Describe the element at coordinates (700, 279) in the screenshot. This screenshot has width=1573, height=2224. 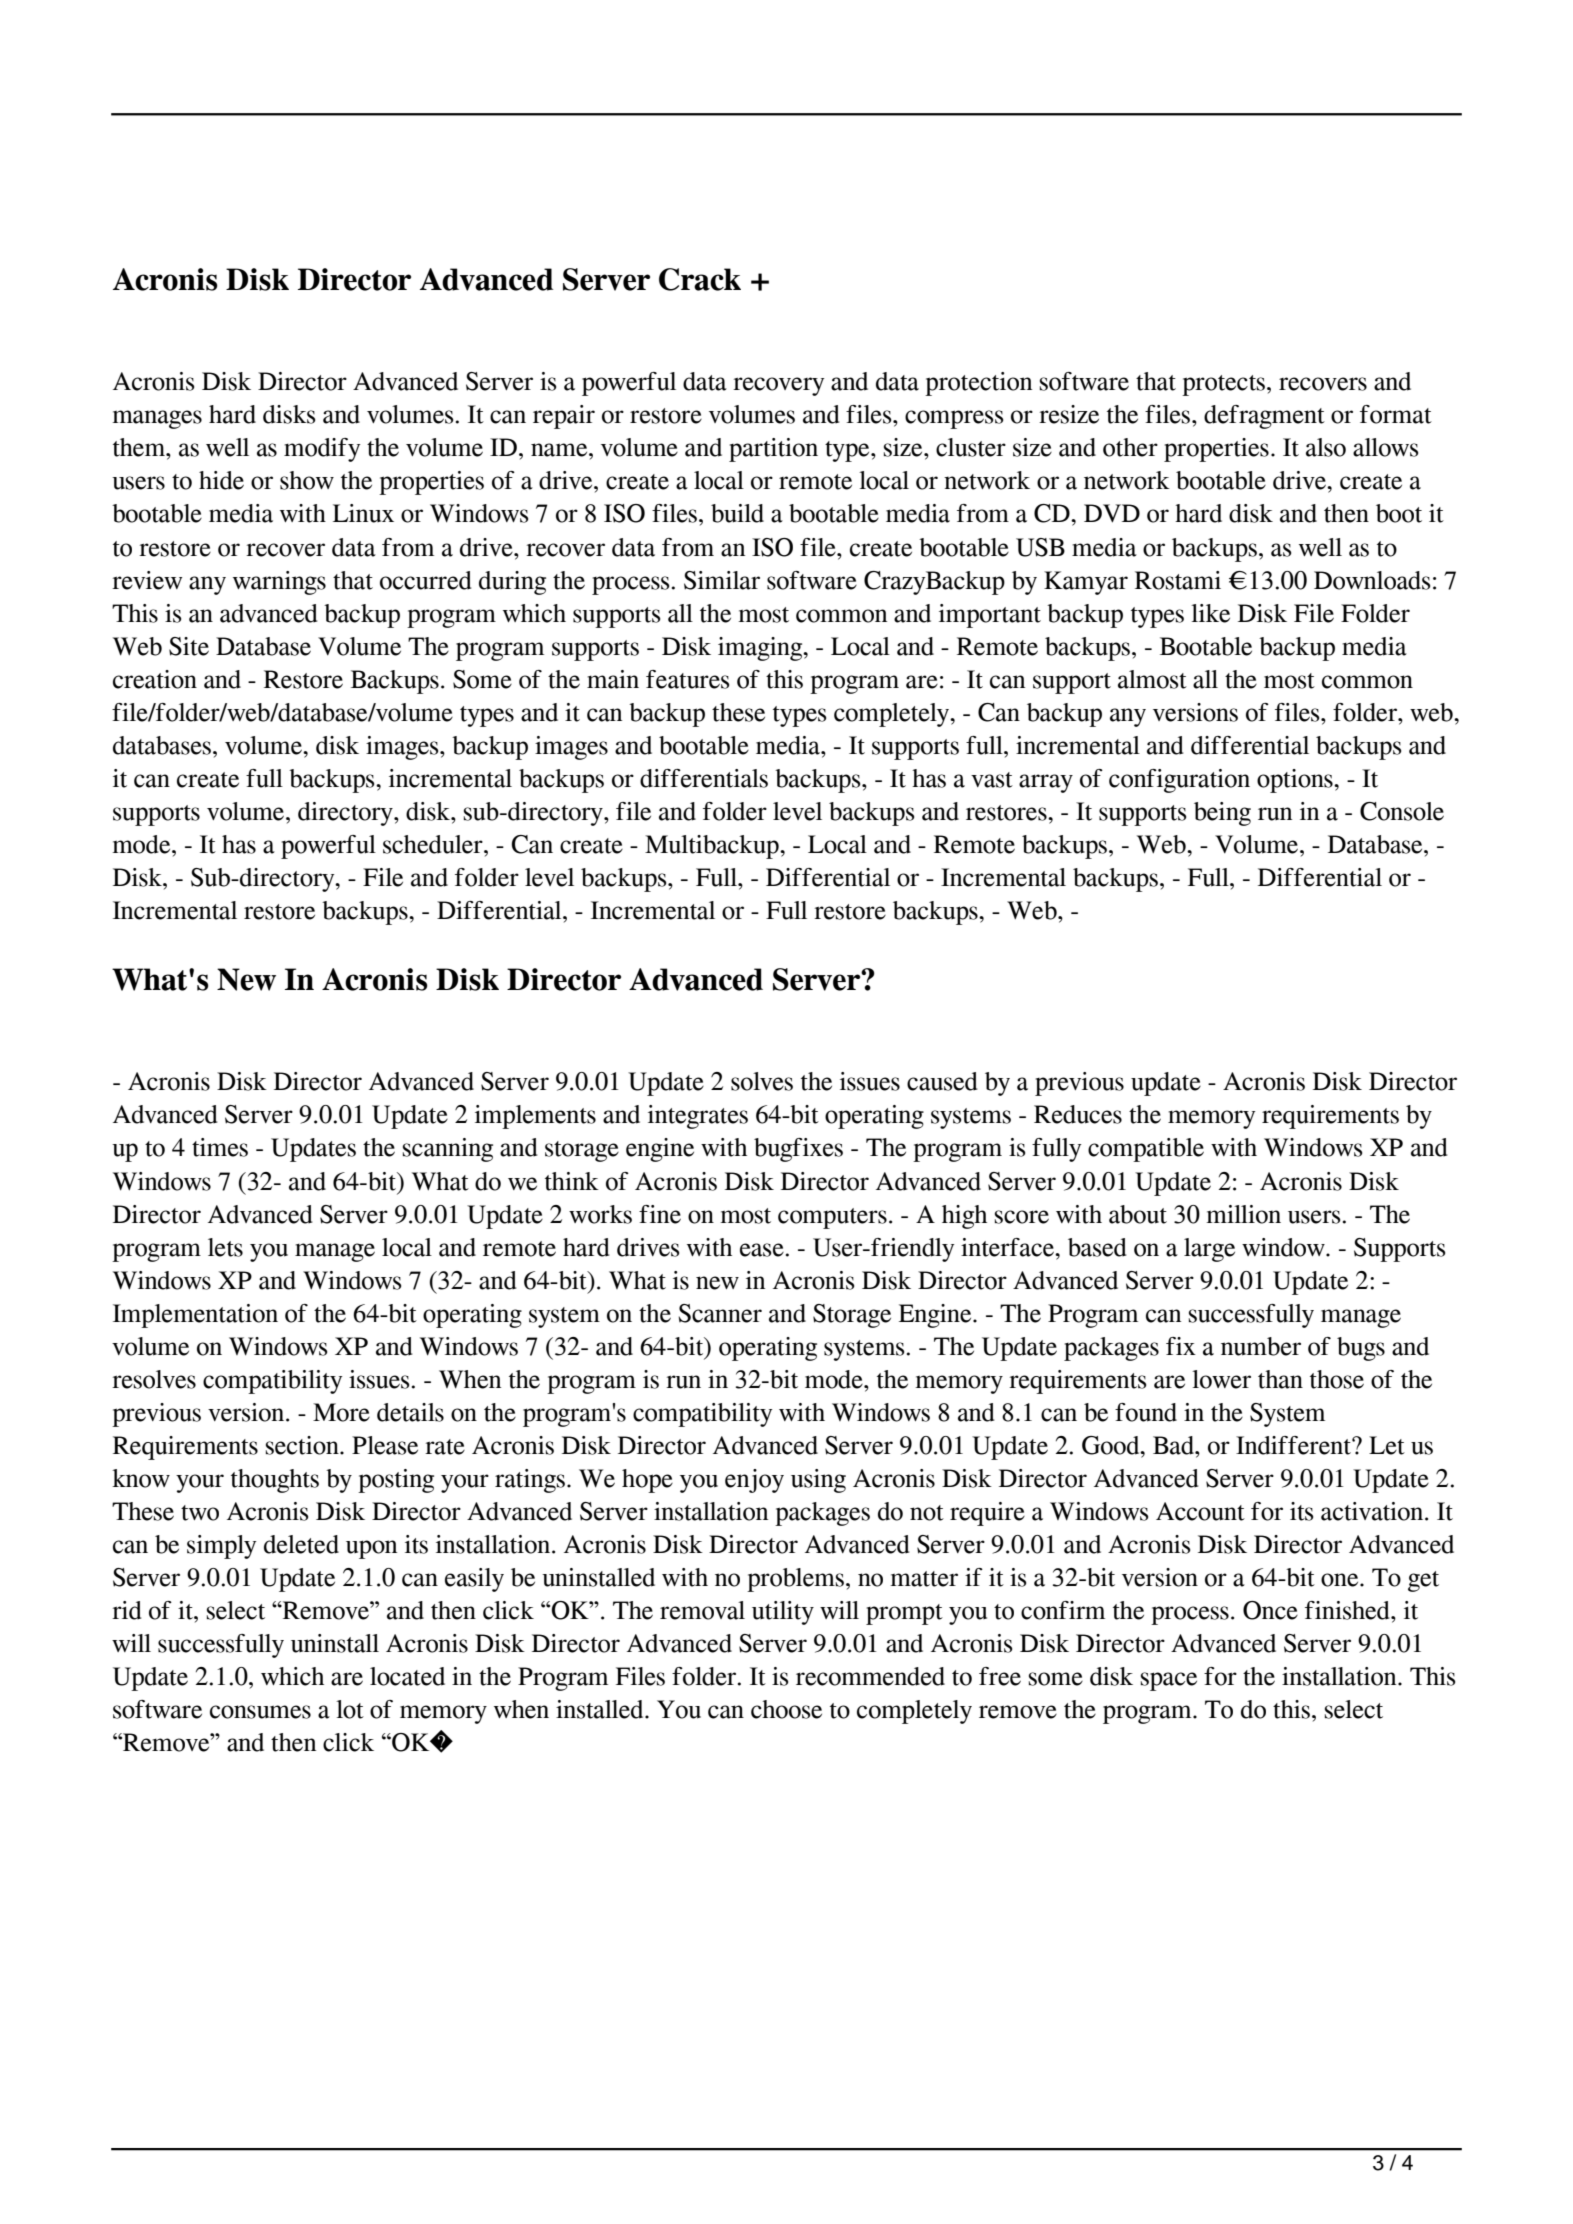
I see `Crack` at that location.
